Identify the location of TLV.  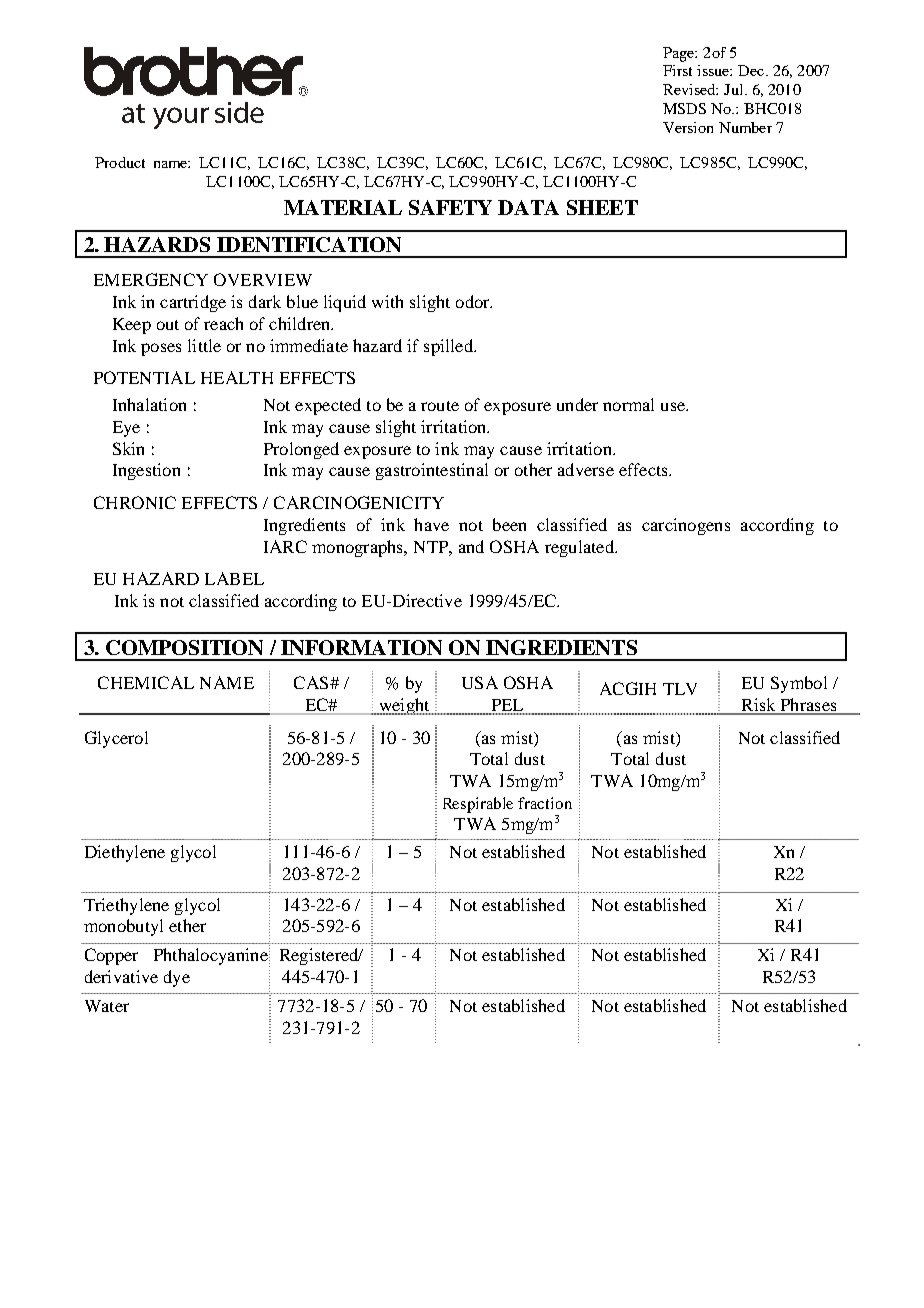
(680, 689).
